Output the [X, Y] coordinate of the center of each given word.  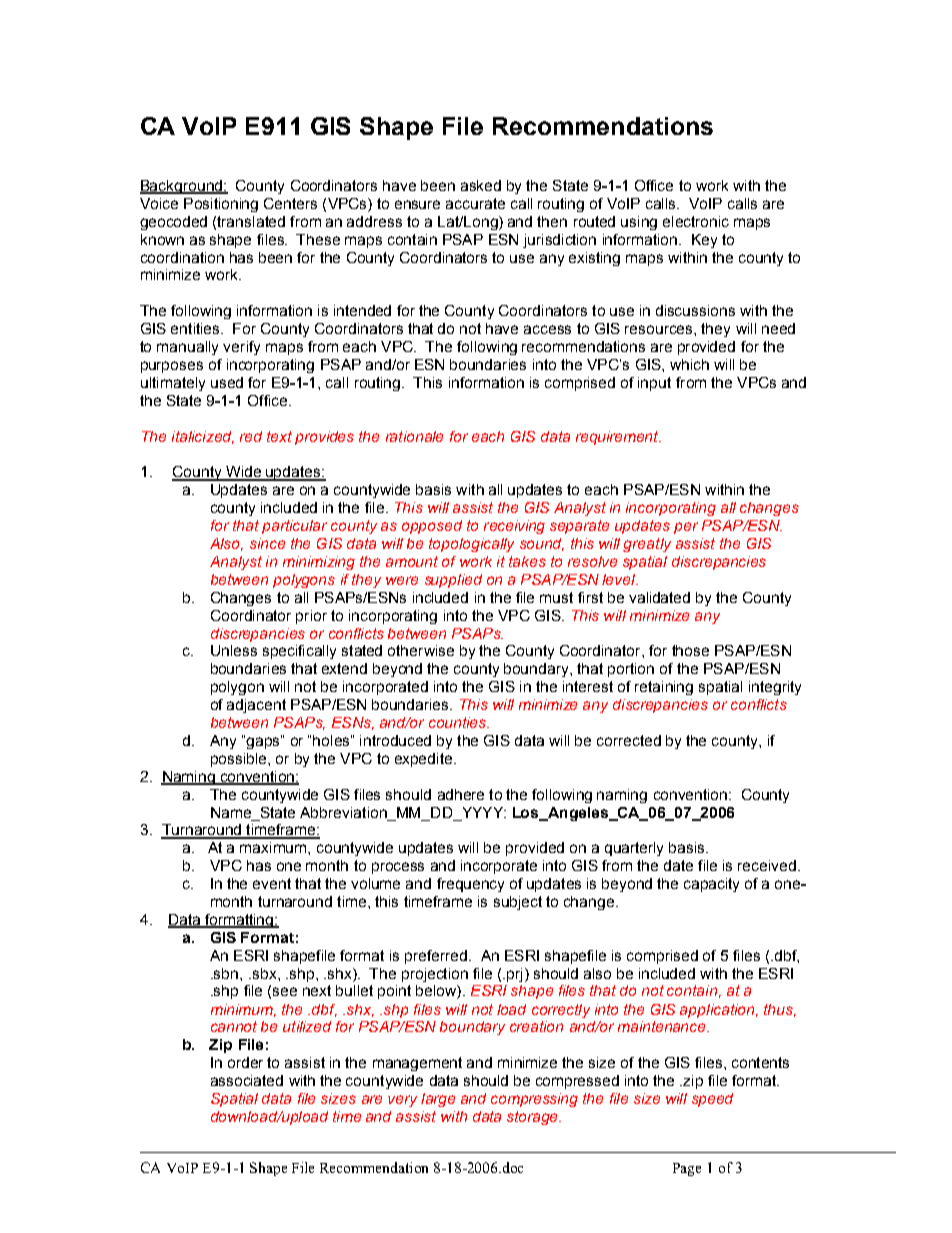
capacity [711, 885]
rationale [414, 436]
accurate [475, 203]
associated [247, 1080]
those [690, 650]
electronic [696, 221]
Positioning [221, 205]
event [272, 883]
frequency [470, 885]
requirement [618, 438]
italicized [203, 437]
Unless [234, 650]
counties [458, 722]
